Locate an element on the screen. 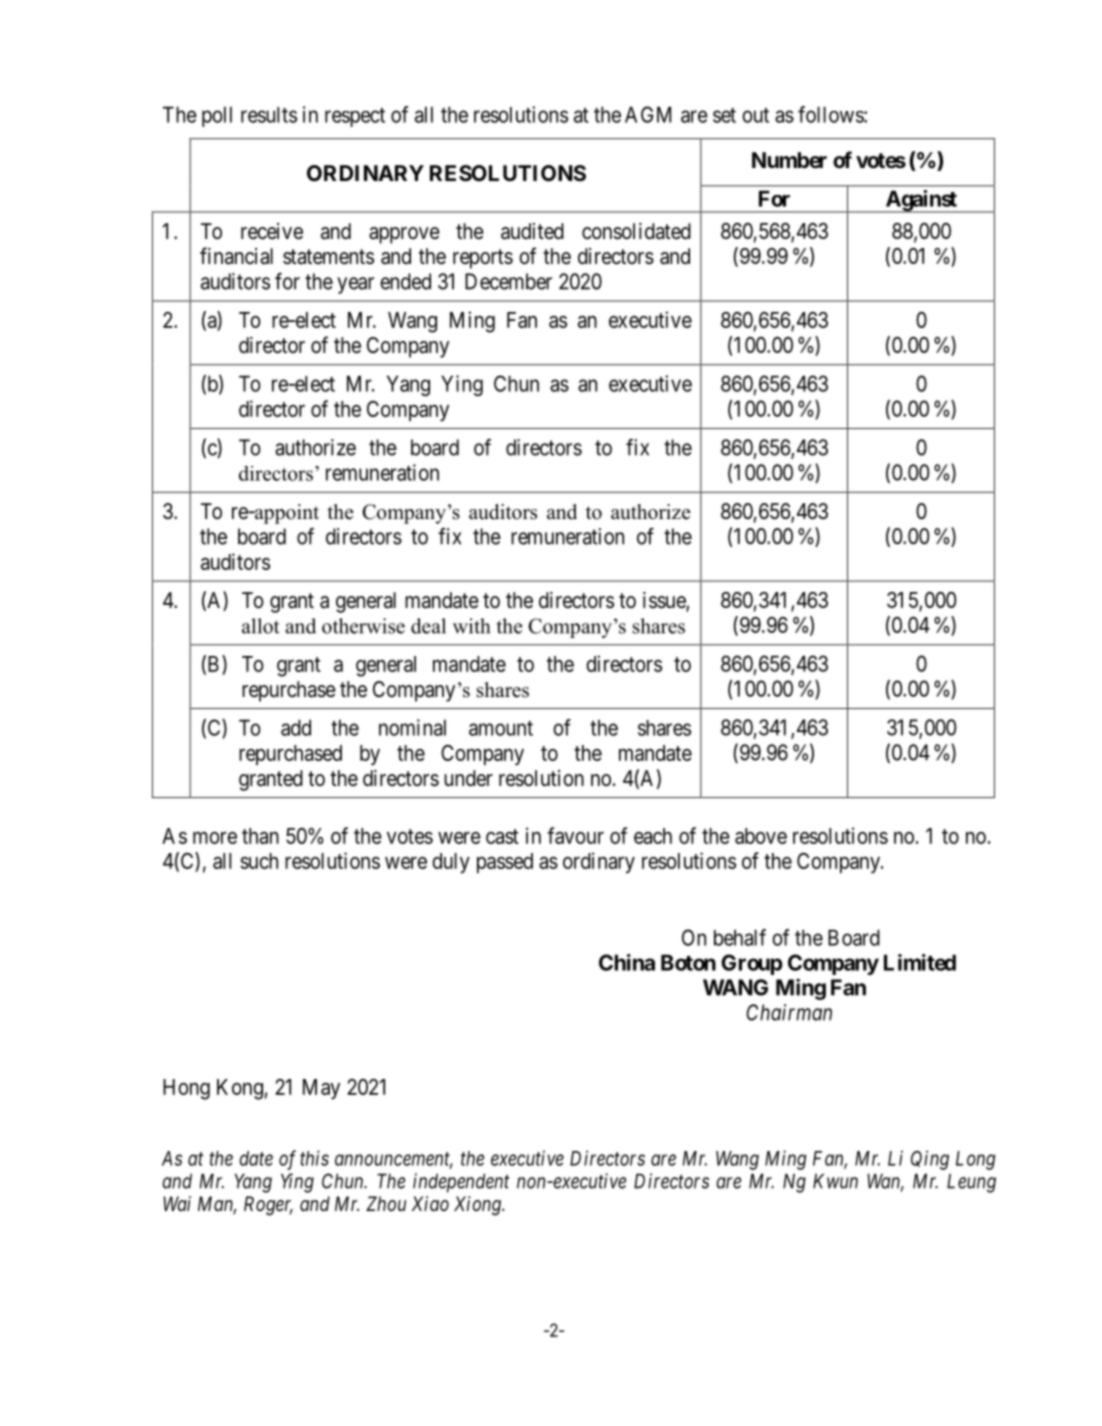 This screenshot has width=1102, height=1426. this is located at coordinates (314, 1158).
